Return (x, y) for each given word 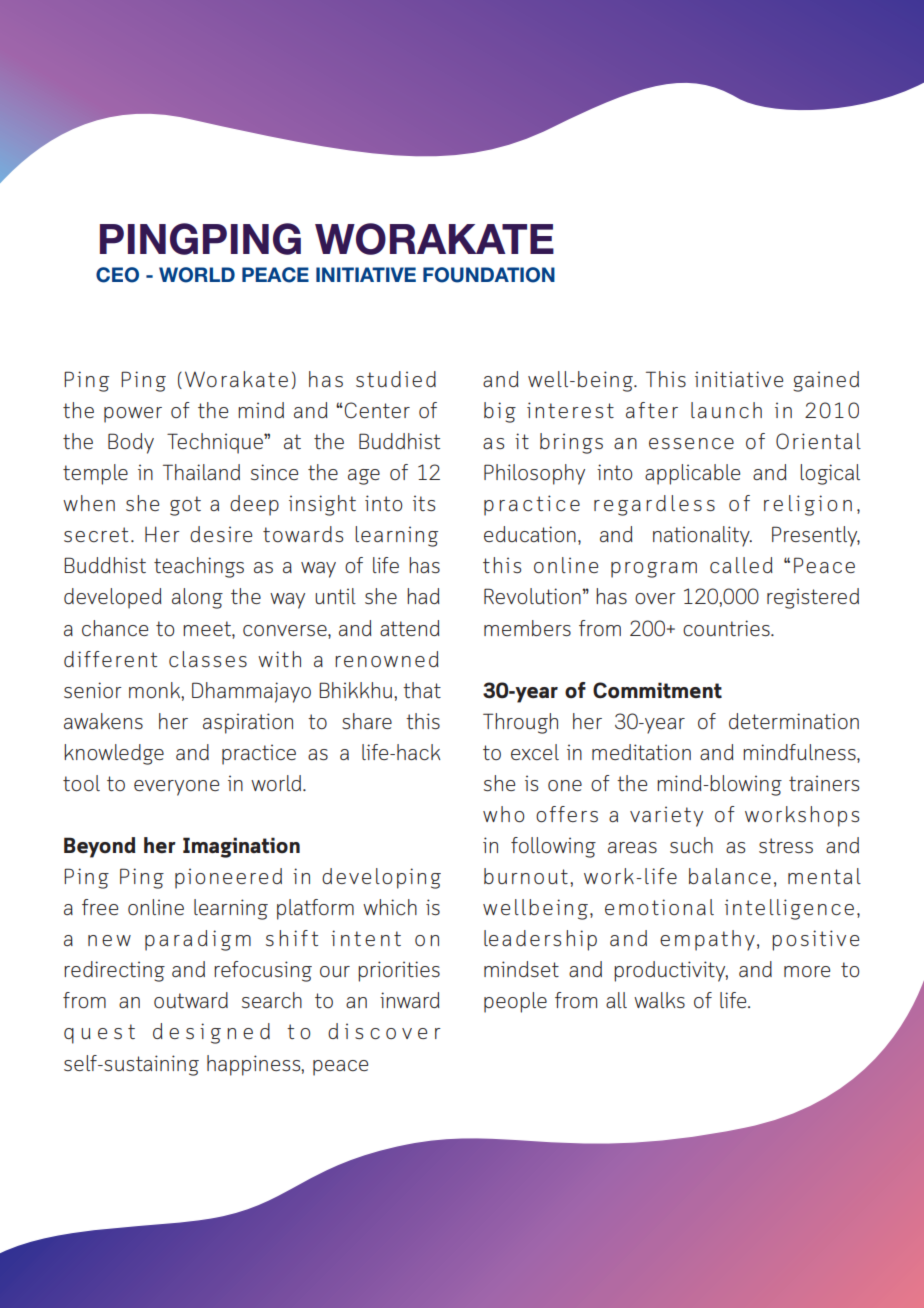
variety (666, 816)
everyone (176, 788)
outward (191, 1000)
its (424, 503)
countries (727, 628)
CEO (117, 275)
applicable (692, 474)
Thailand (201, 472)
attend (410, 628)
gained (826, 381)
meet (208, 628)
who (504, 814)
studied (396, 379)
